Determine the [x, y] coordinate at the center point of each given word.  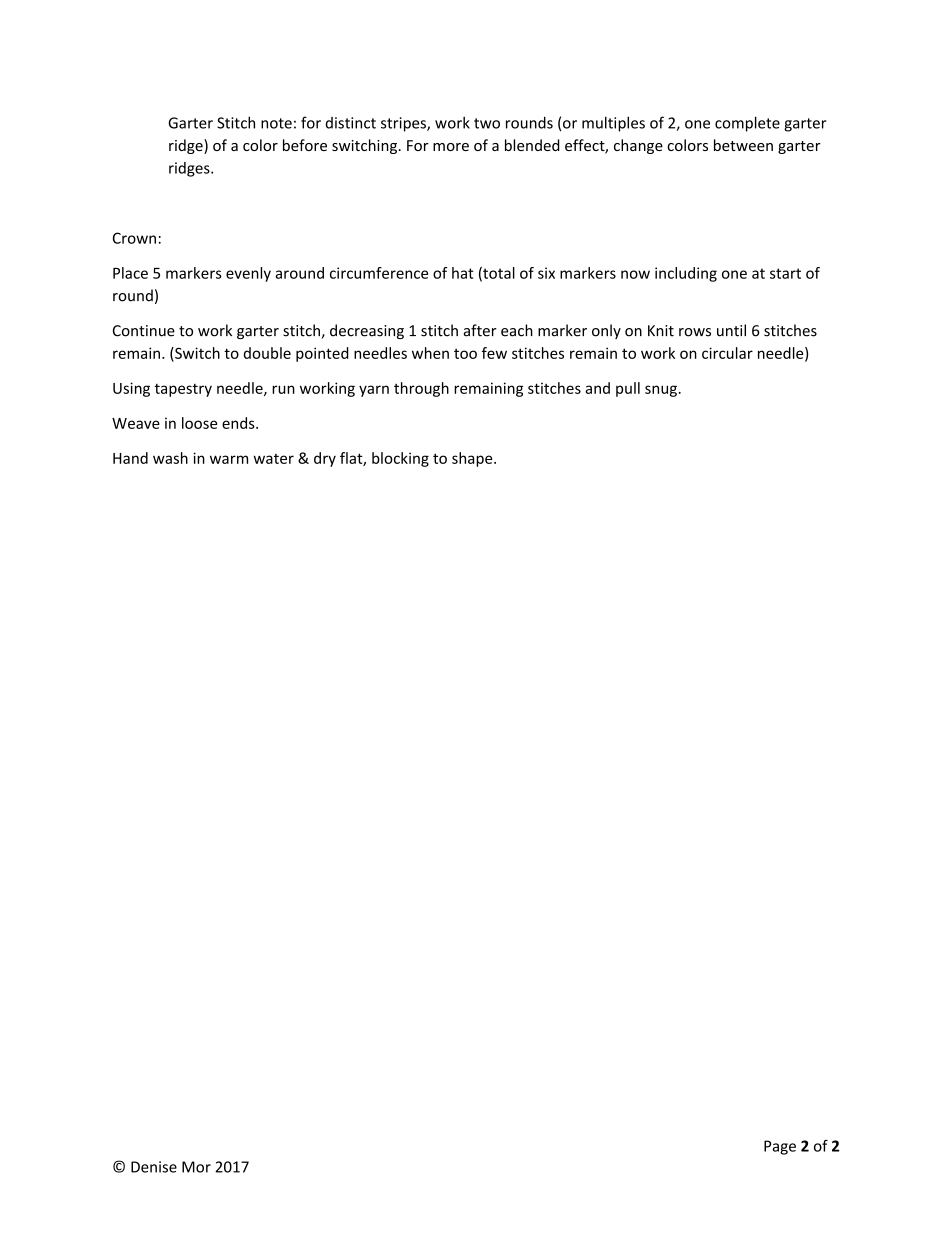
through [421, 389]
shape [473, 459]
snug [661, 391]
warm [229, 459]
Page [780, 1147]
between [743, 145]
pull [628, 389]
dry [325, 459]
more [451, 147]
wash [170, 458]
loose [199, 423]
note [276, 123]
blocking [400, 459]
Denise [154, 1167]
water [274, 459]
